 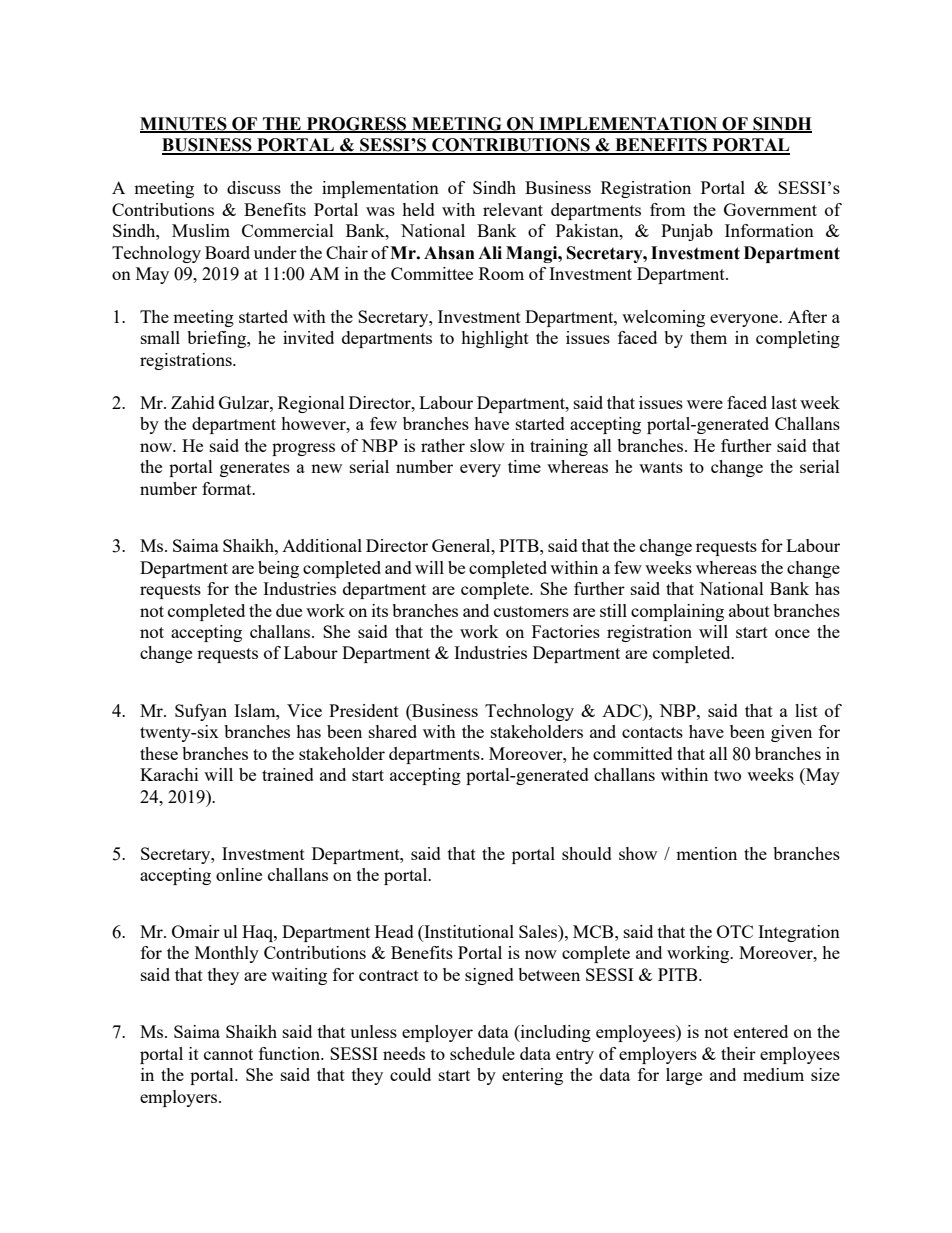 I want to click on relevant, so click(x=513, y=209).
